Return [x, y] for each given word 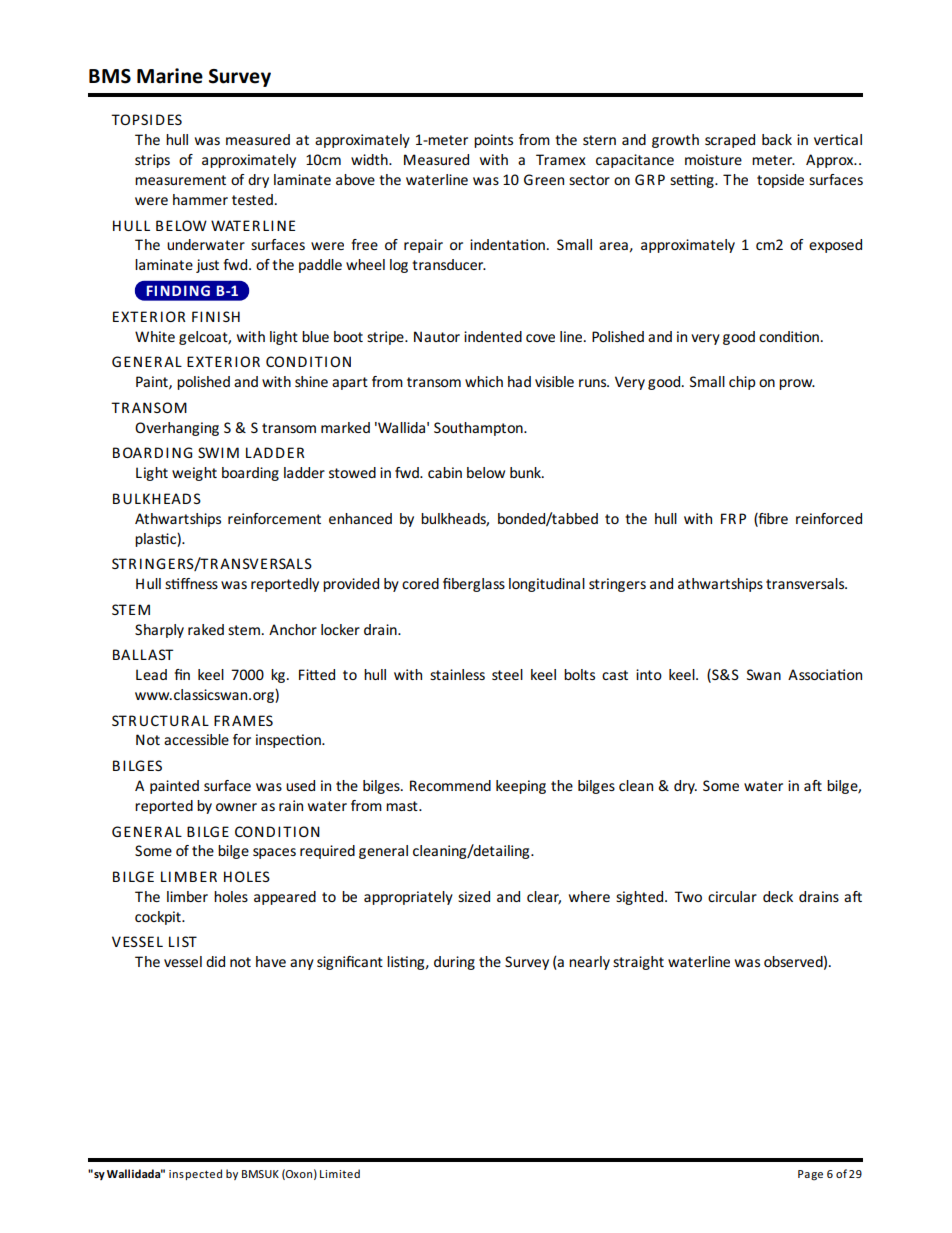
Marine [170, 76]
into [649, 674]
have [271, 961]
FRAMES [243, 720]
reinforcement [274, 518]
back [777, 139]
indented [493, 336]
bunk [526, 472]
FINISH [216, 316]
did [215, 961]
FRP [733, 518]
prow [797, 384]
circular [732, 896]
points [493, 141]
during [454, 963]
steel [507, 674]
